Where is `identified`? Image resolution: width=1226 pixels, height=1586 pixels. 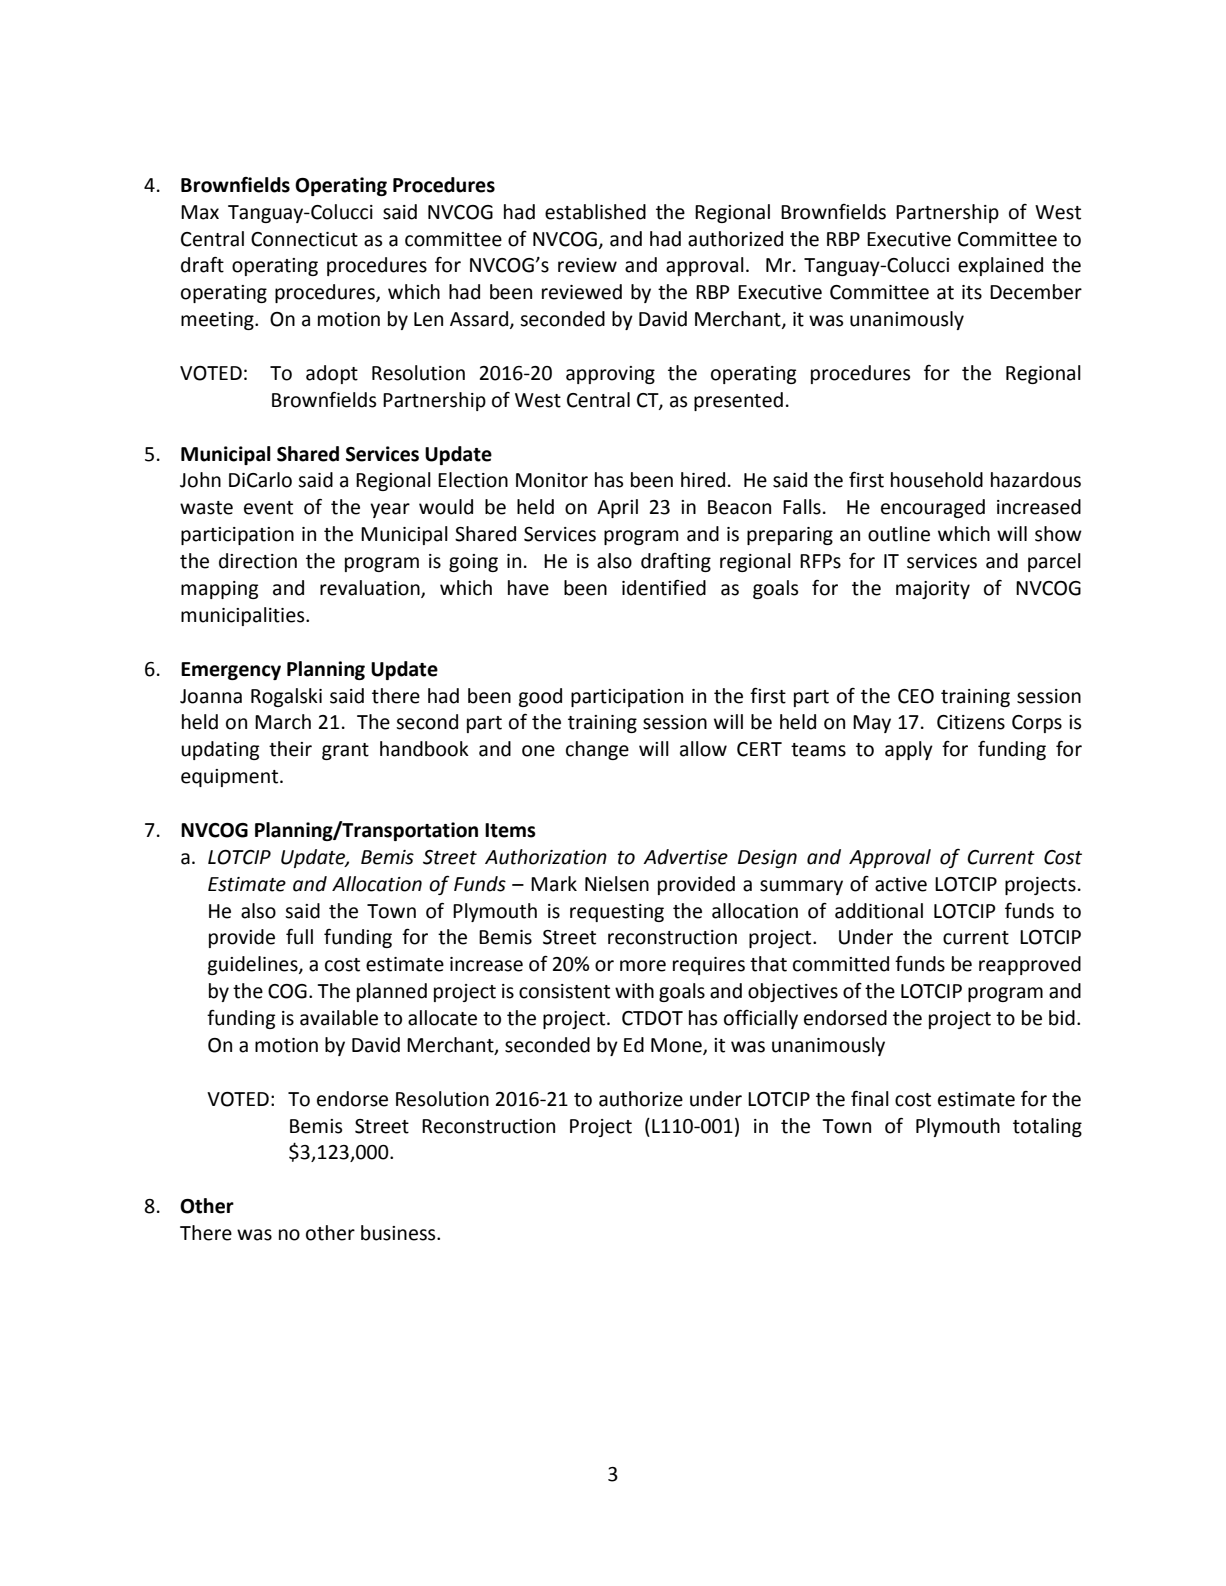 identified is located at coordinates (664, 587).
